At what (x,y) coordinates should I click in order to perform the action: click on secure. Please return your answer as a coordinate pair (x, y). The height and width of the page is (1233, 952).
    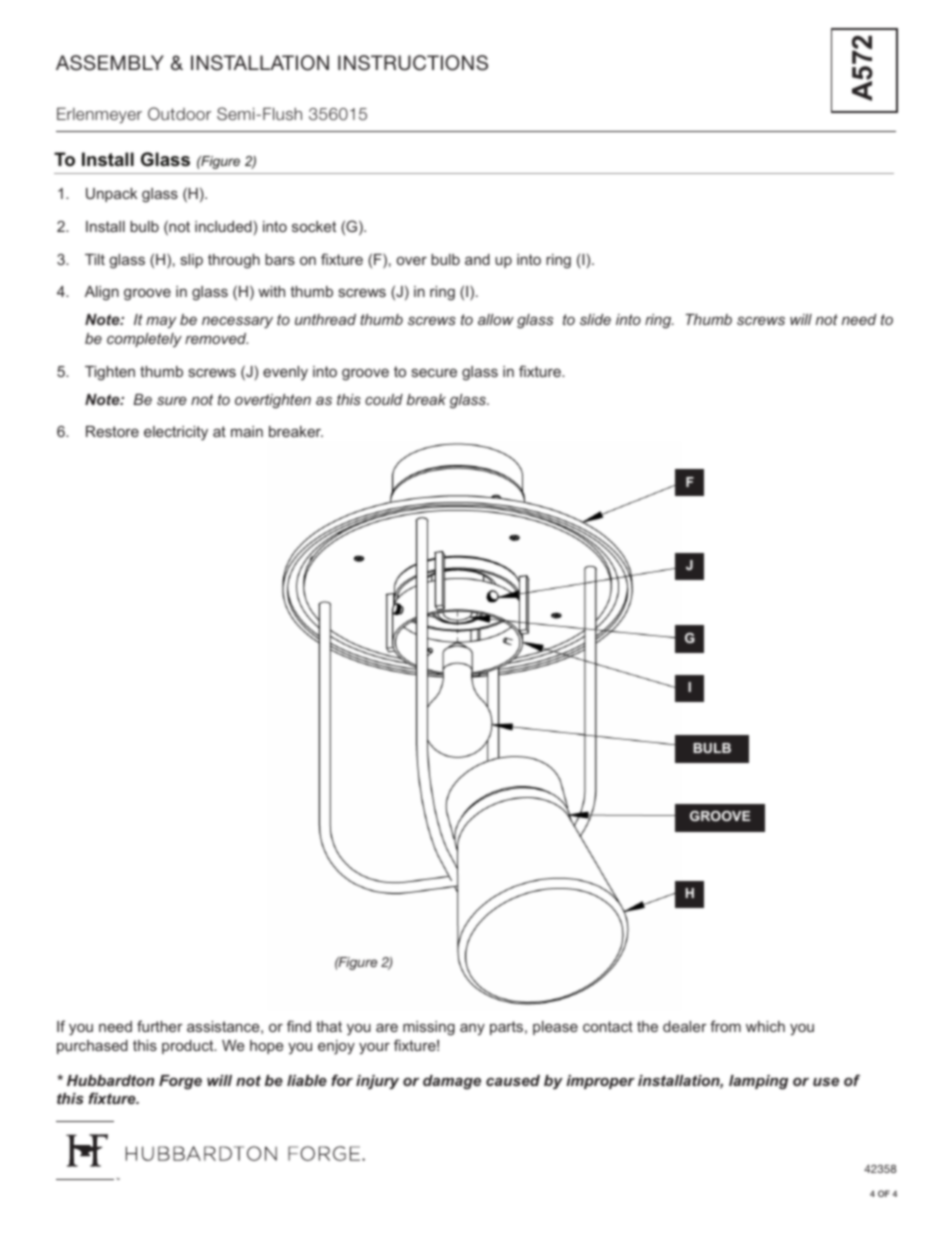
    Looking at the image, I should click on (434, 372).
